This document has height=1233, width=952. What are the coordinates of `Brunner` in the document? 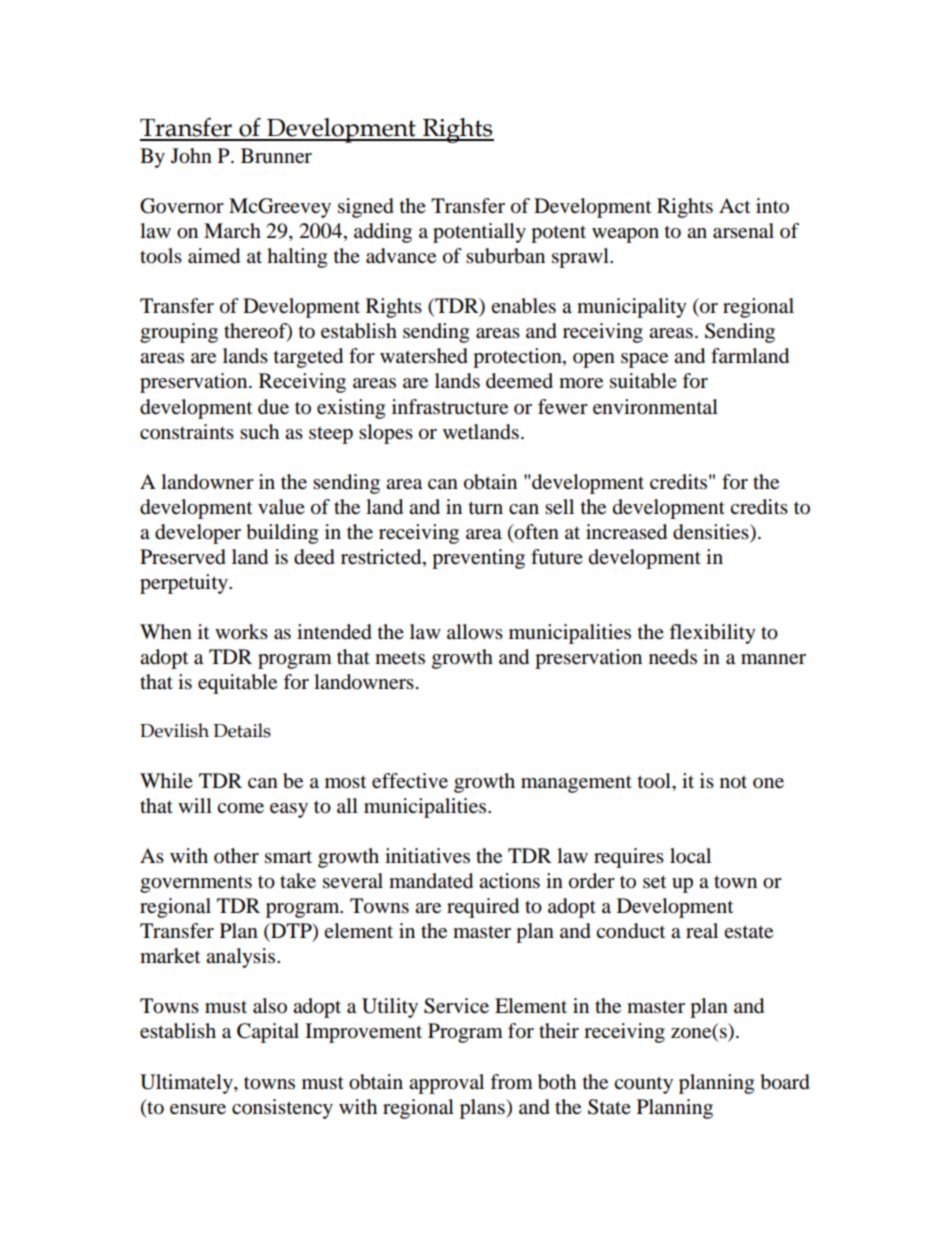 It's located at (276, 156).
